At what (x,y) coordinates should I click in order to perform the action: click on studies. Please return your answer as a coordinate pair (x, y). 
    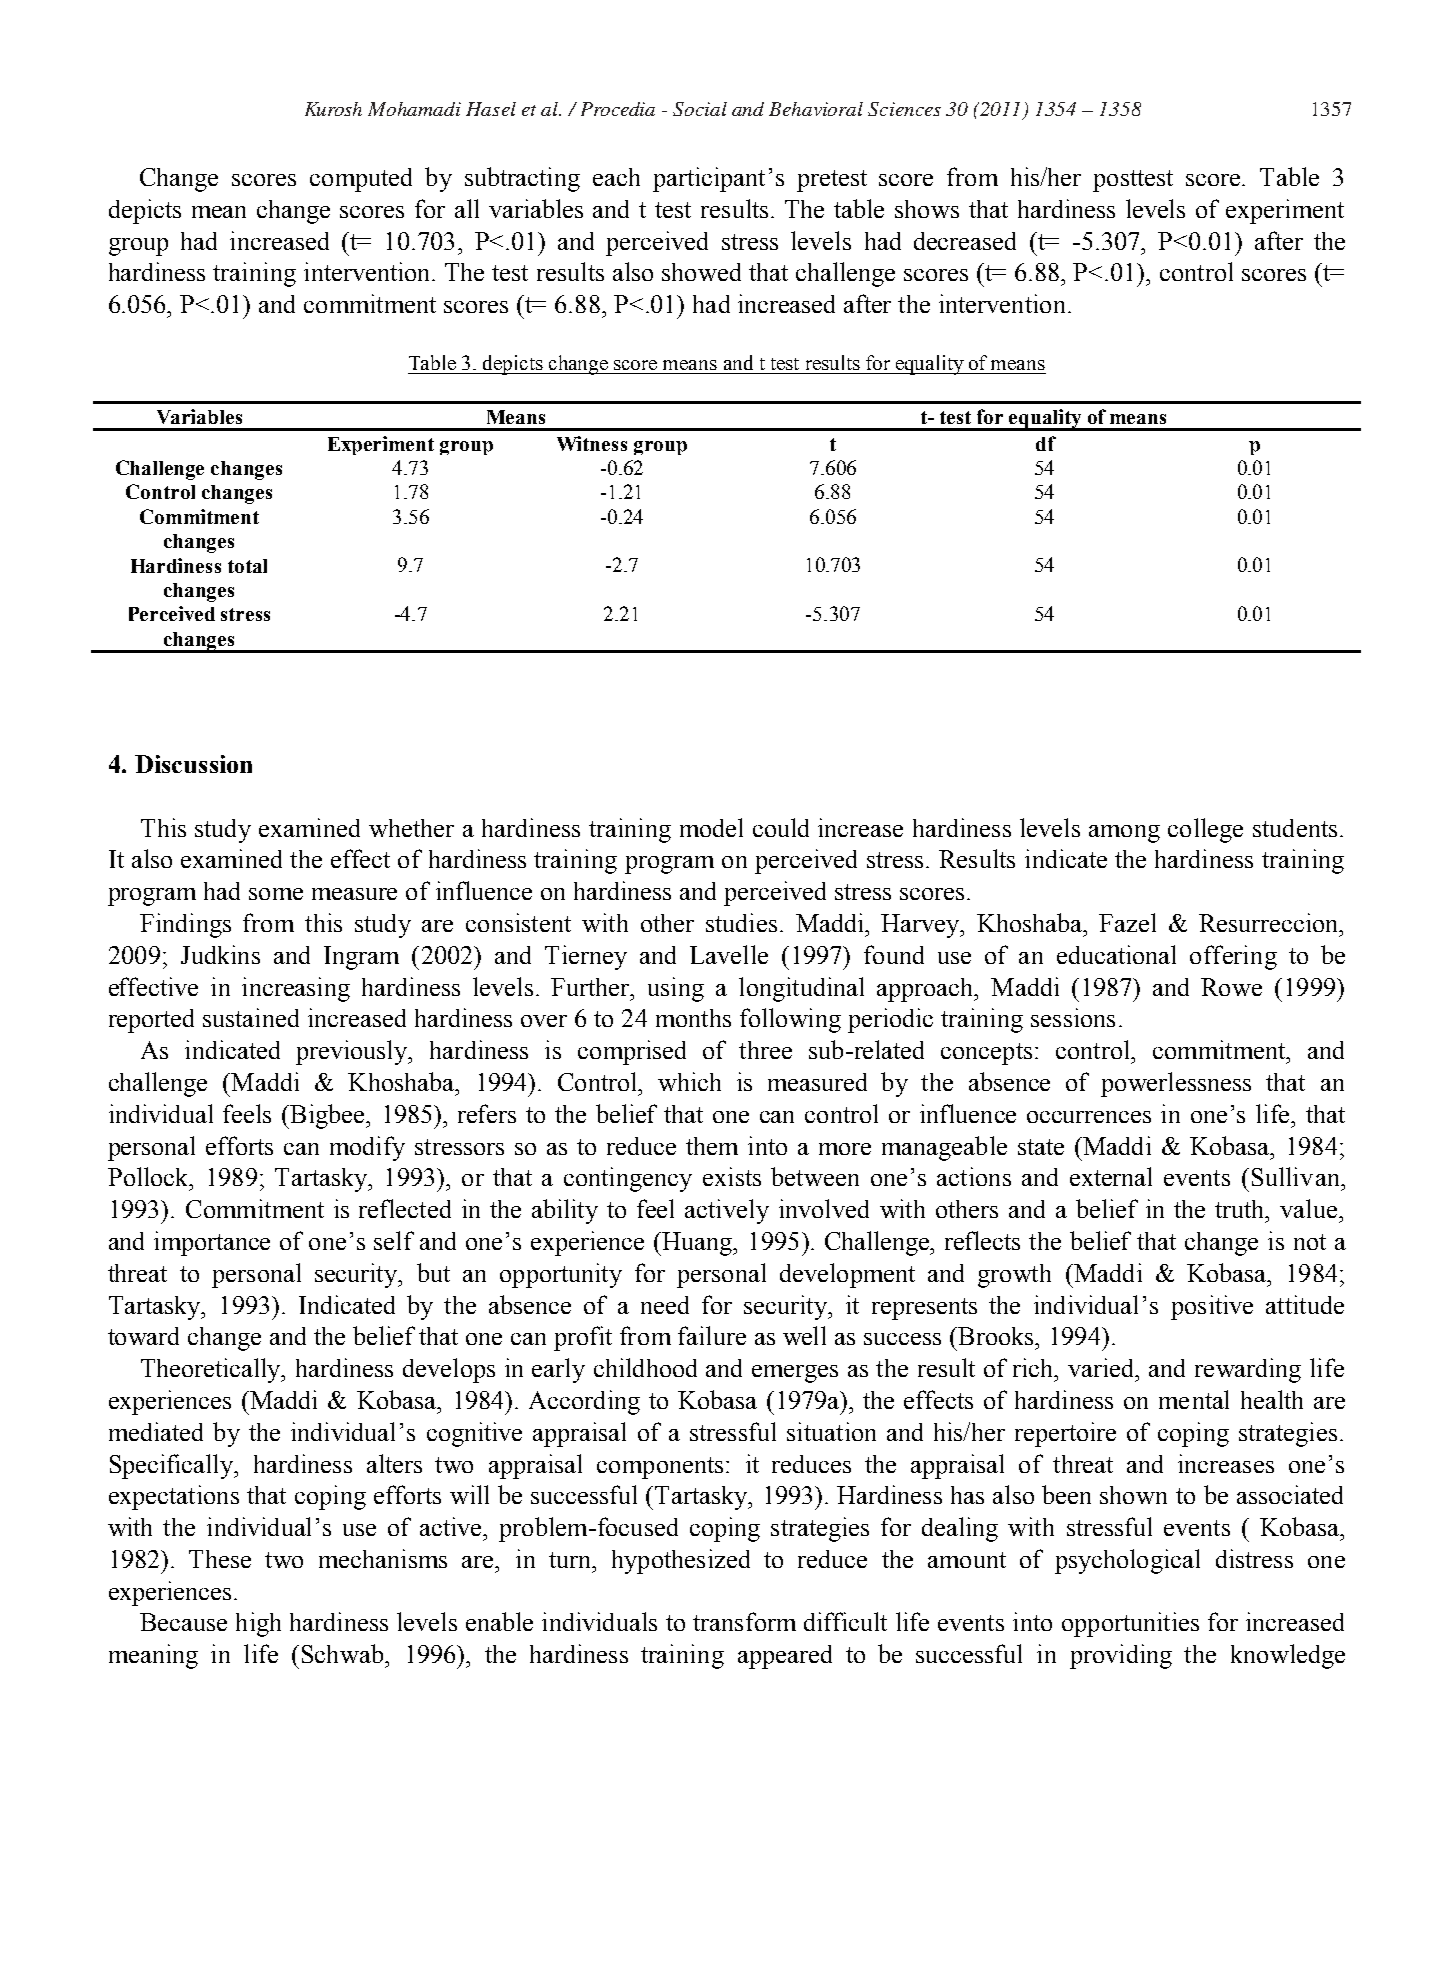
    Looking at the image, I should click on (741, 922).
